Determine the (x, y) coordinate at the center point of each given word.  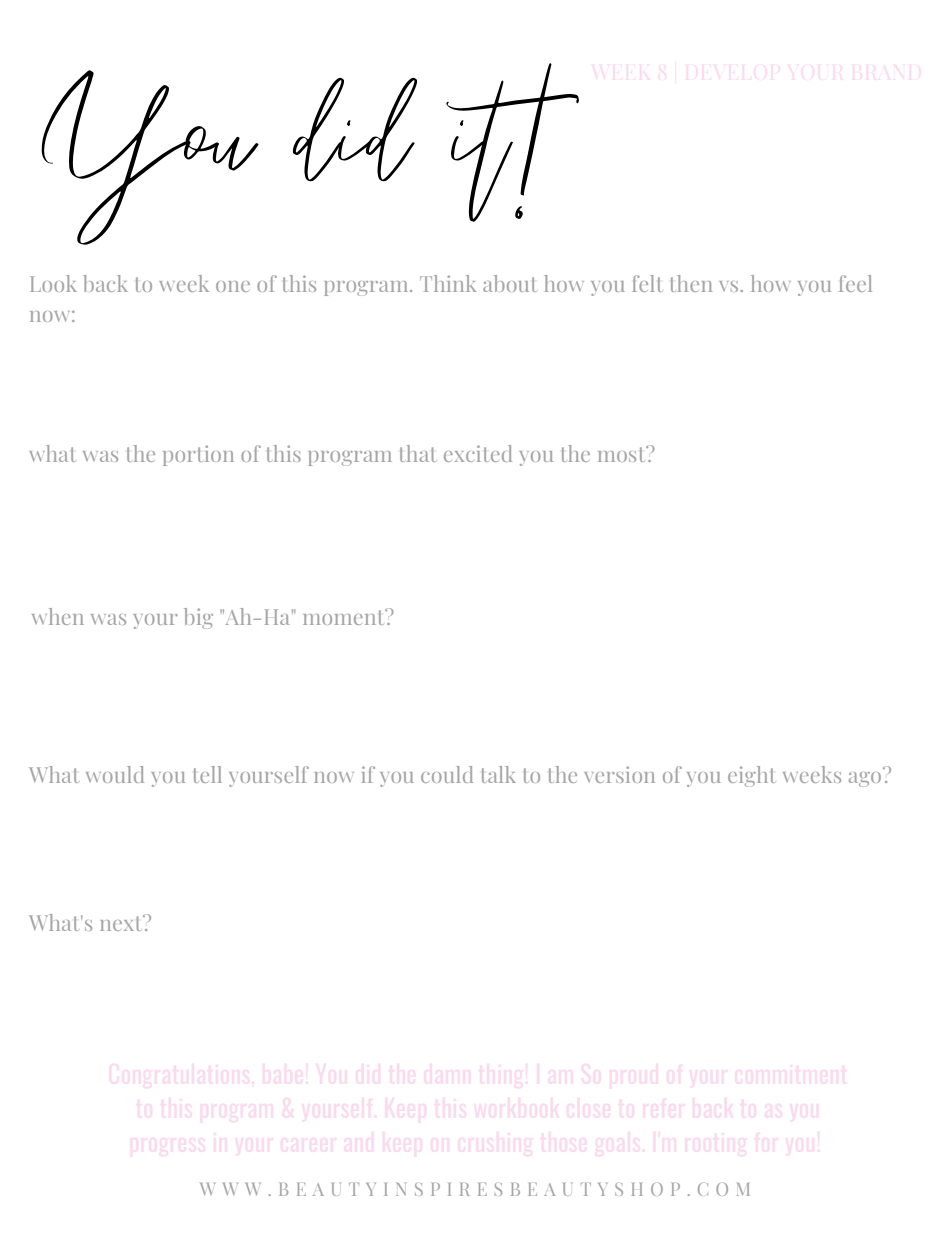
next (122, 923)
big (198, 618)
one (233, 286)
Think (448, 283)
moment (345, 617)
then (691, 283)
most (623, 454)
